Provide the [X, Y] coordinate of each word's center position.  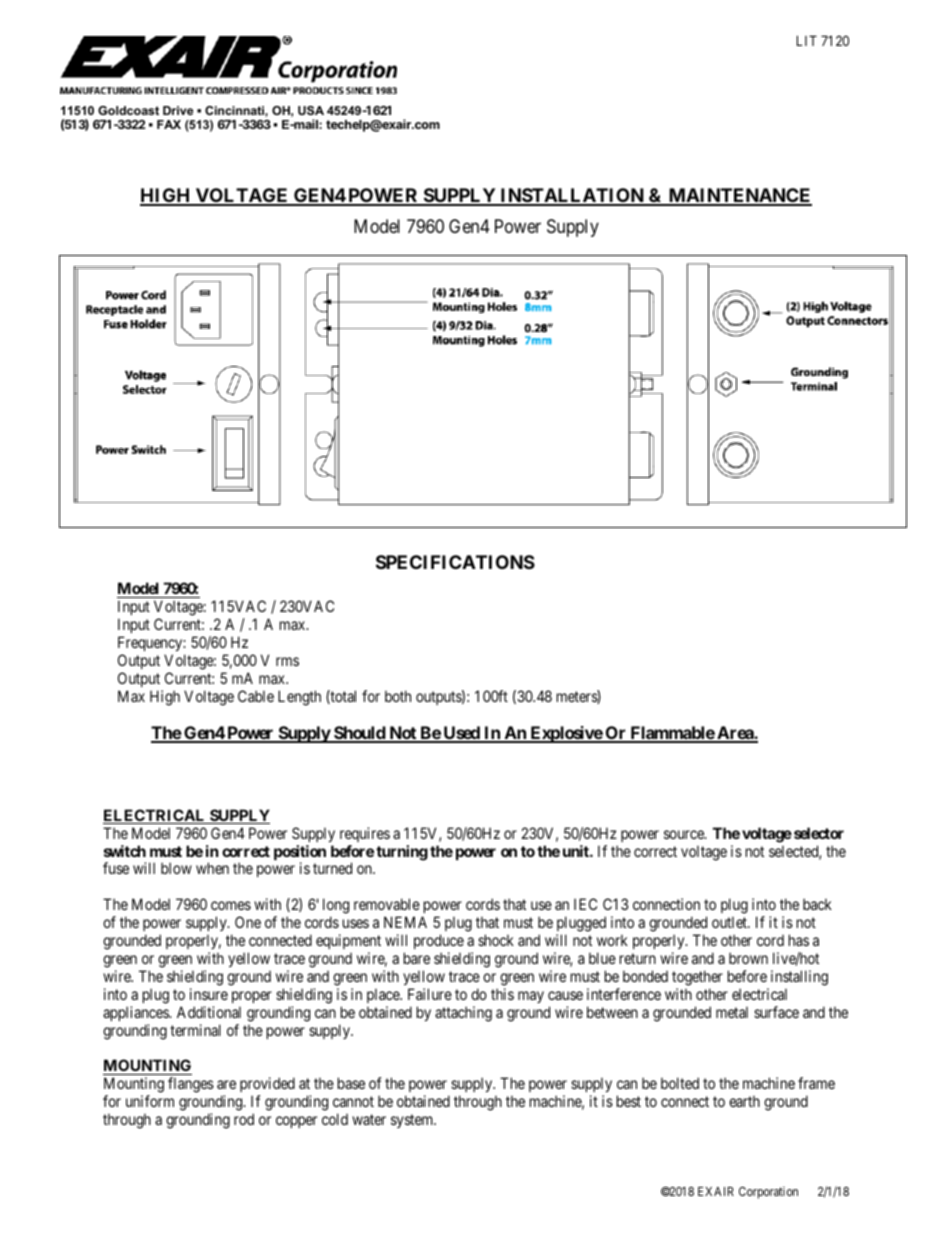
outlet [730, 922]
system [413, 1121]
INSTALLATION [572, 196]
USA [311, 110]
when [212, 868]
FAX [169, 124]
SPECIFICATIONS [455, 562]
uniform [150, 1101]
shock [496, 940]
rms [287, 661]
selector [819, 833]
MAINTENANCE [739, 196]
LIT [807, 40]
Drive [178, 110]
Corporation [768, 1192]
